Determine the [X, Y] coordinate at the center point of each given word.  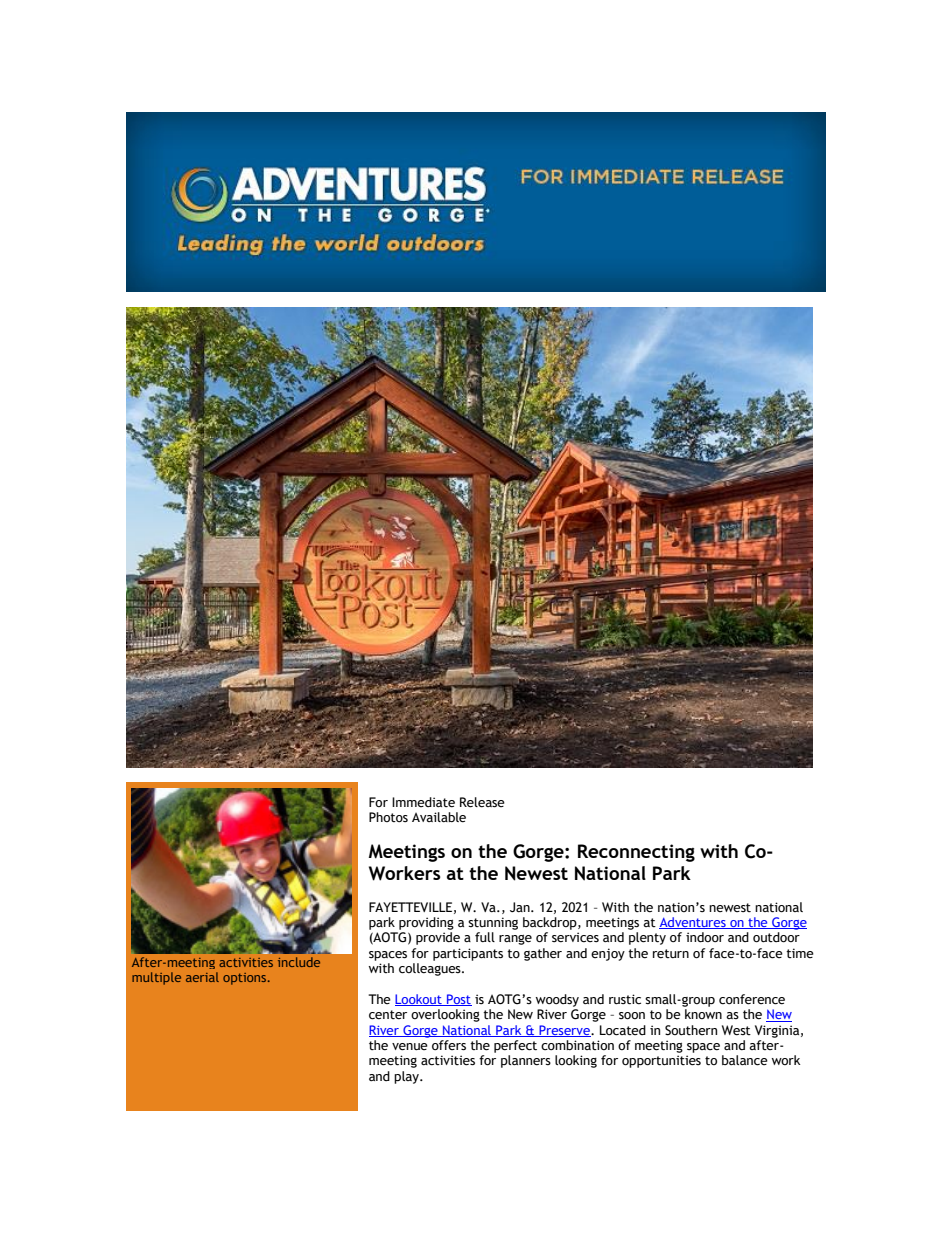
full [485, 937]
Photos [388, 817]
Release [482, 802]
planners [526, 1061]
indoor [705, 937]
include [299, 962]
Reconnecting [636, 853]
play [407, 1077]
